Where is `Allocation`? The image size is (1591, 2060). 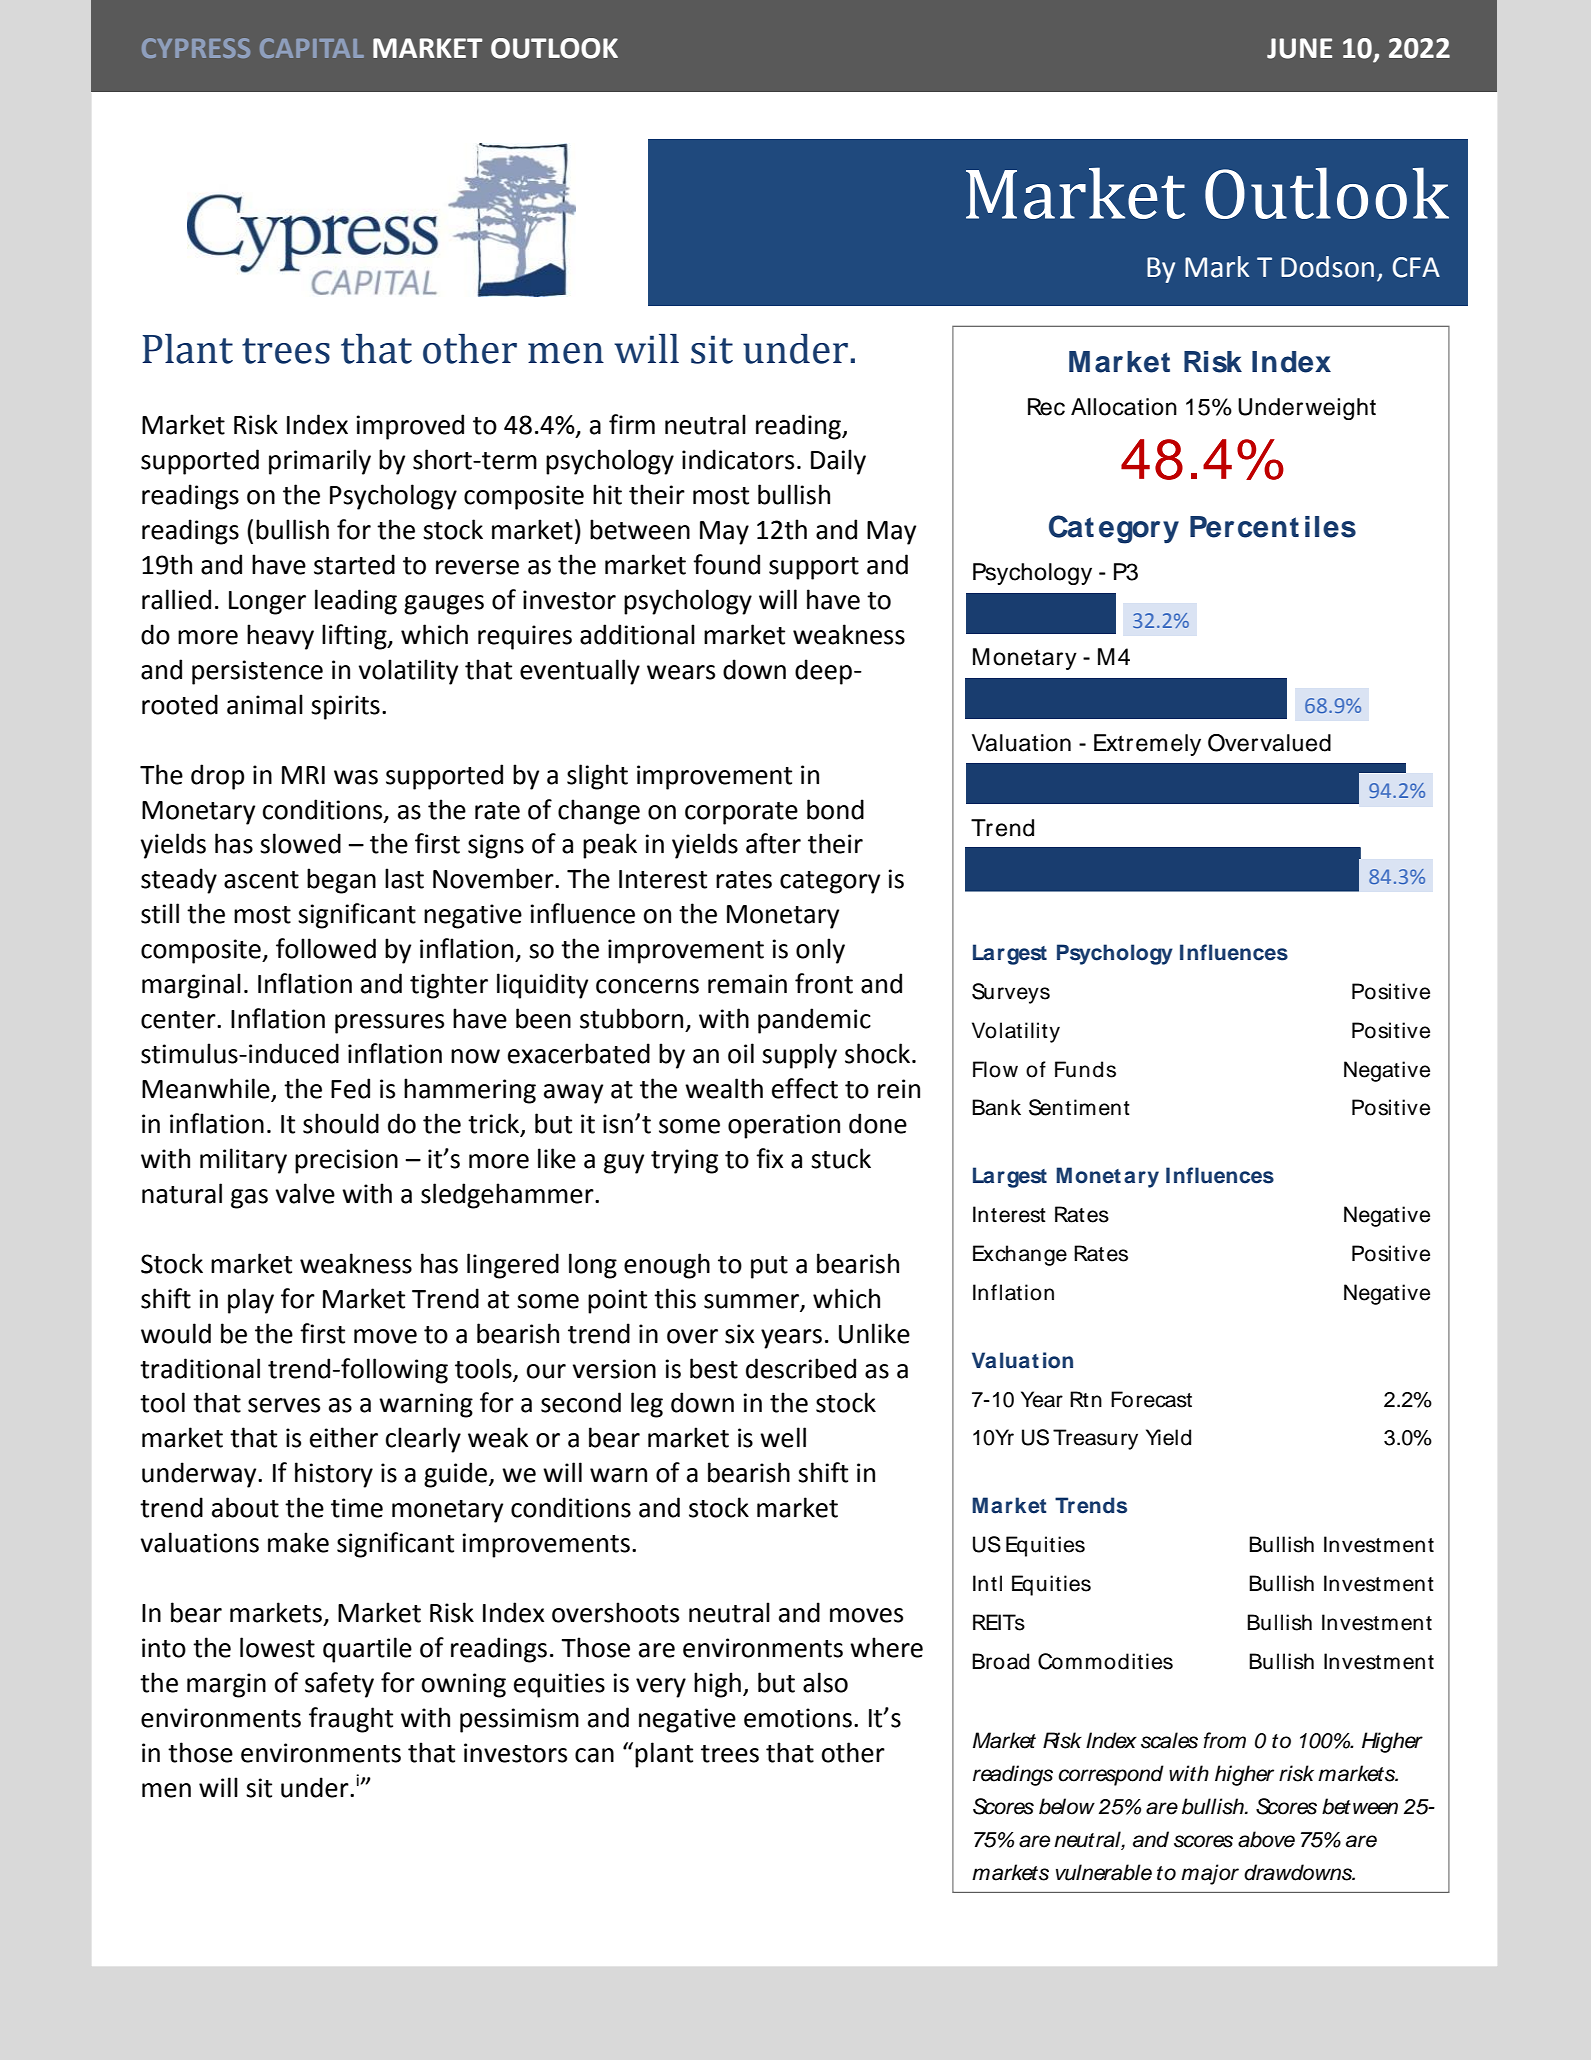
Allocation is located at coordinates (1124, 407).
